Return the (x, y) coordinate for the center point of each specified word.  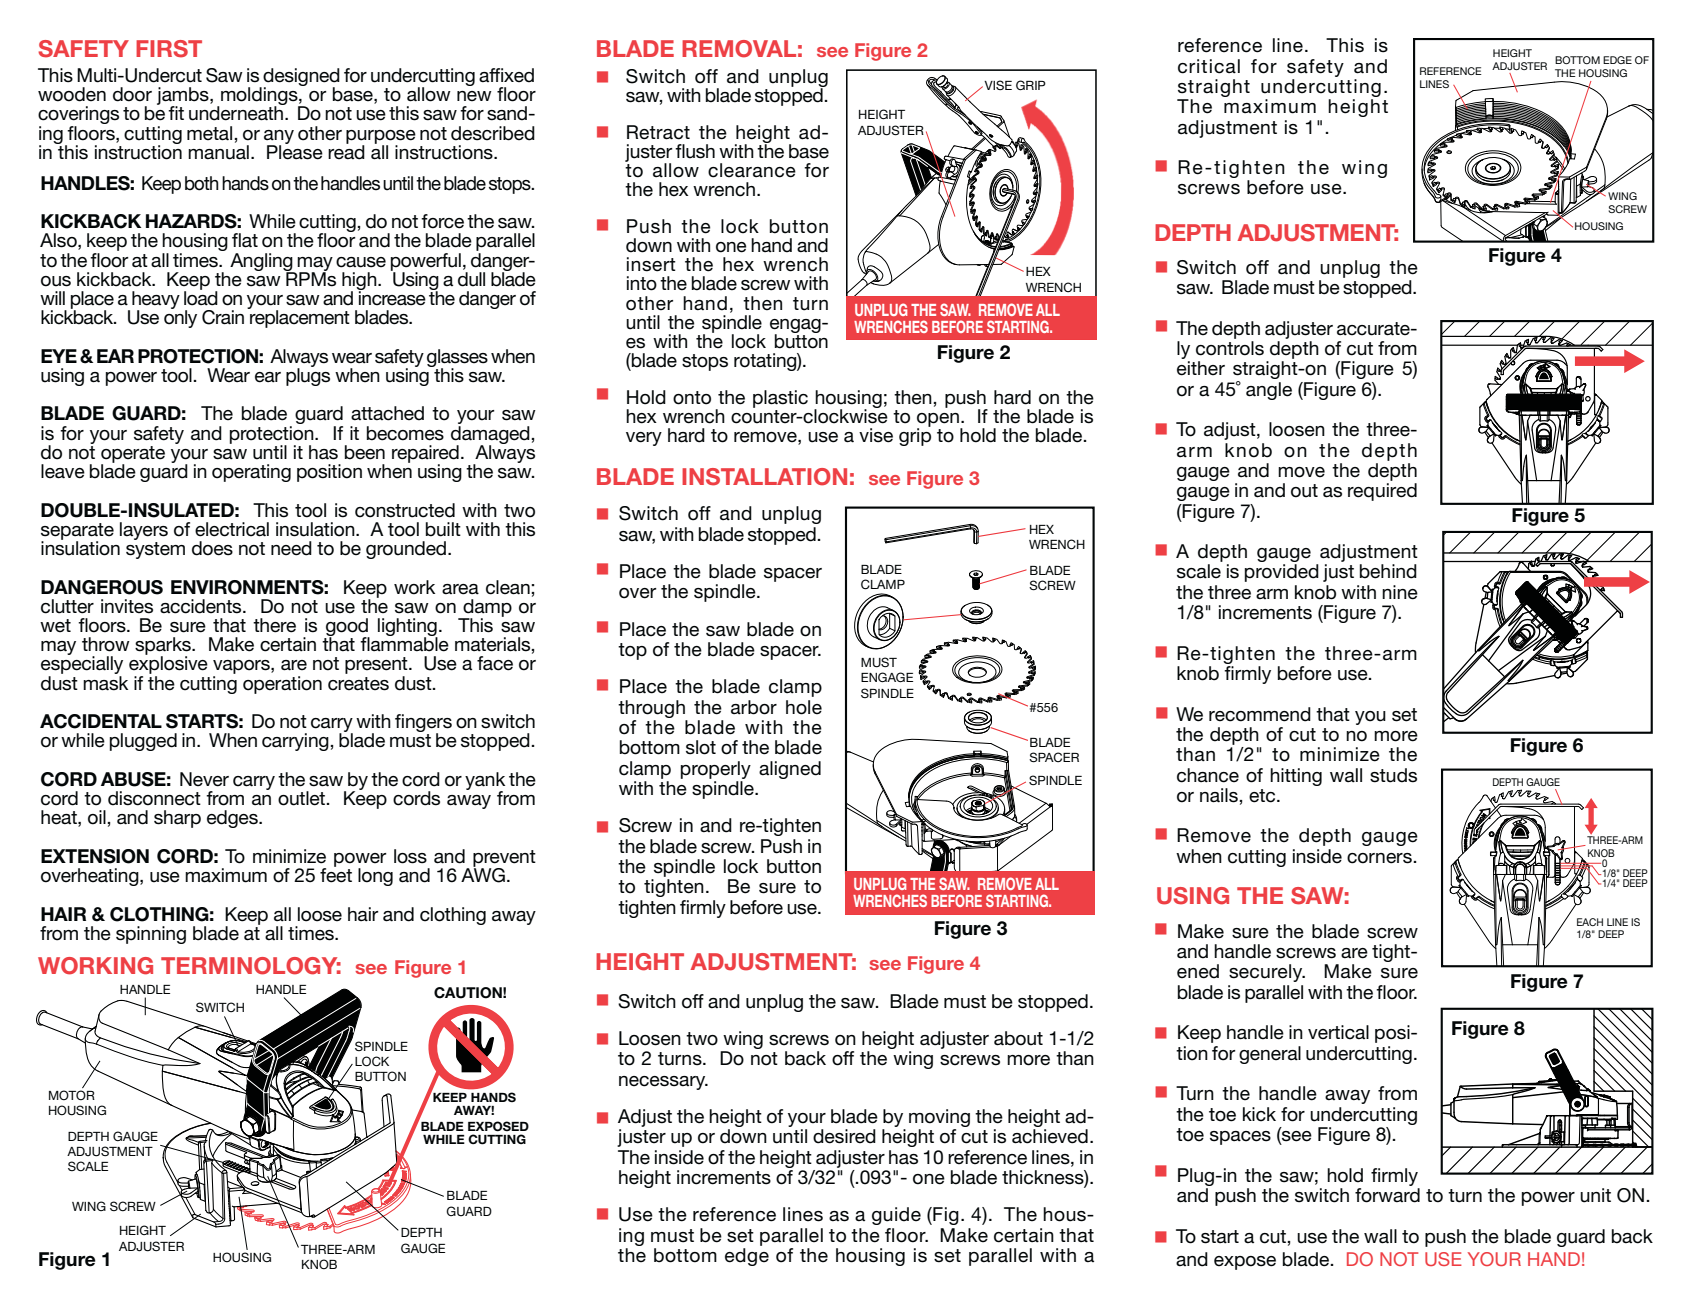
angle (1269, 391)
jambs (184, 97)
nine (1400, 592)
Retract (658, 132)
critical (1209, 66)
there (274, 625)
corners (1380, 858)
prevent (504, 859)
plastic (780, 399)
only (180, 318)
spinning (151, 935)
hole (804, 707)
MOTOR (72, 1095)
